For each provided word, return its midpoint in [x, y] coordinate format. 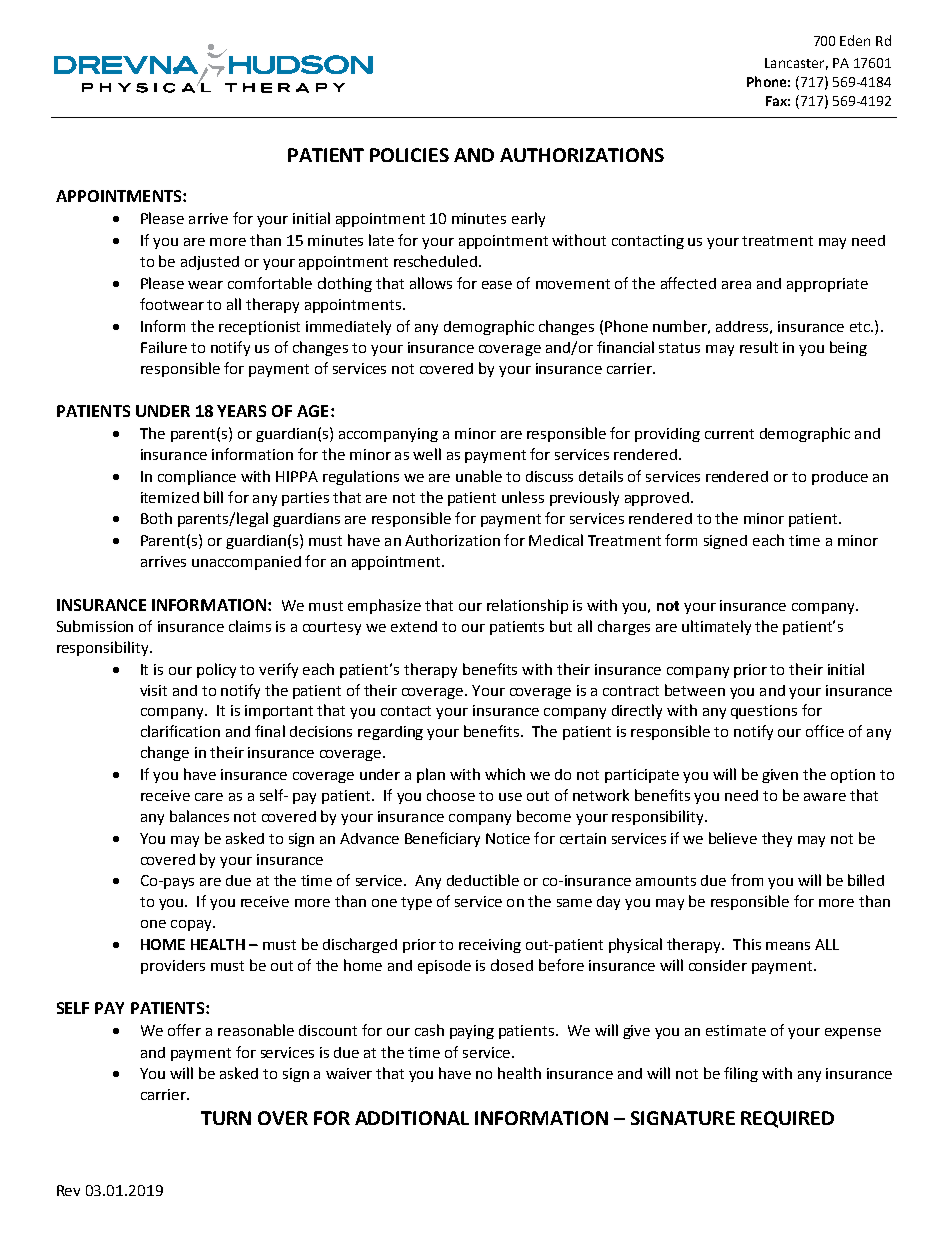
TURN [226, 1118]
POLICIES [409, 155]
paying [472, 1032]
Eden [855, 40]
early [528, 219]
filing [741, 1074]
